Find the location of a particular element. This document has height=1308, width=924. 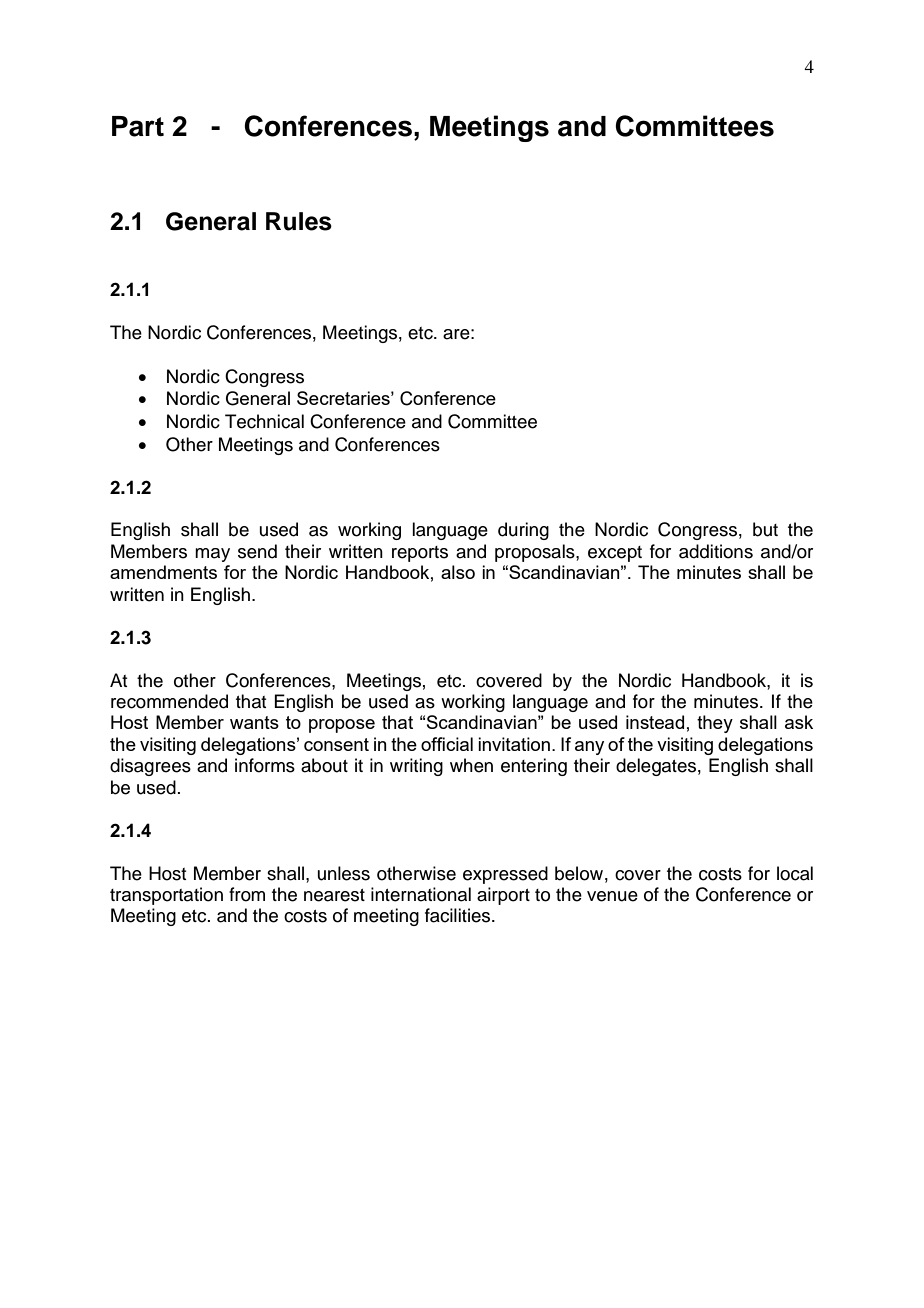

during is located at coordinates (523, 531).
